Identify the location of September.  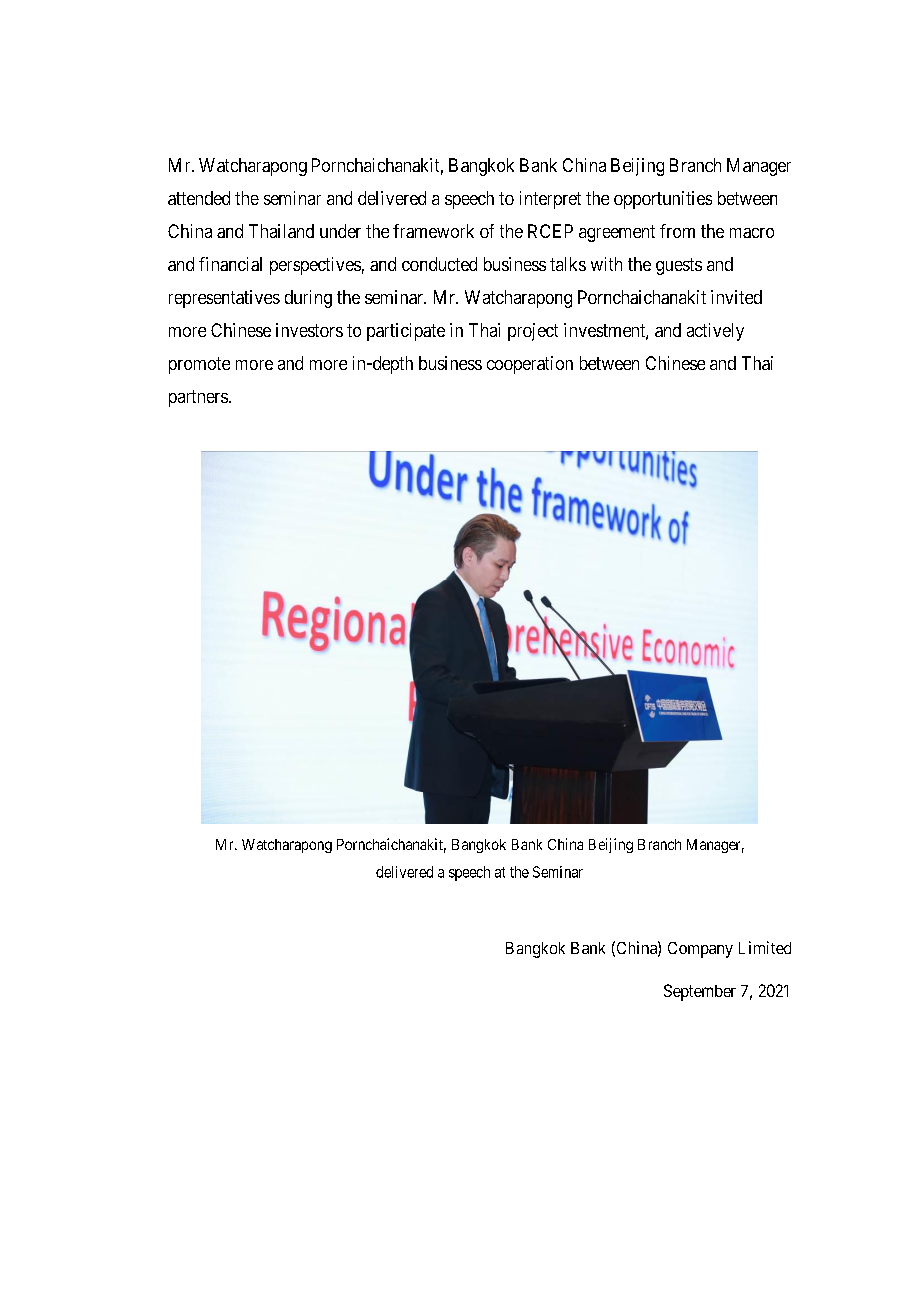
(700, 992).
